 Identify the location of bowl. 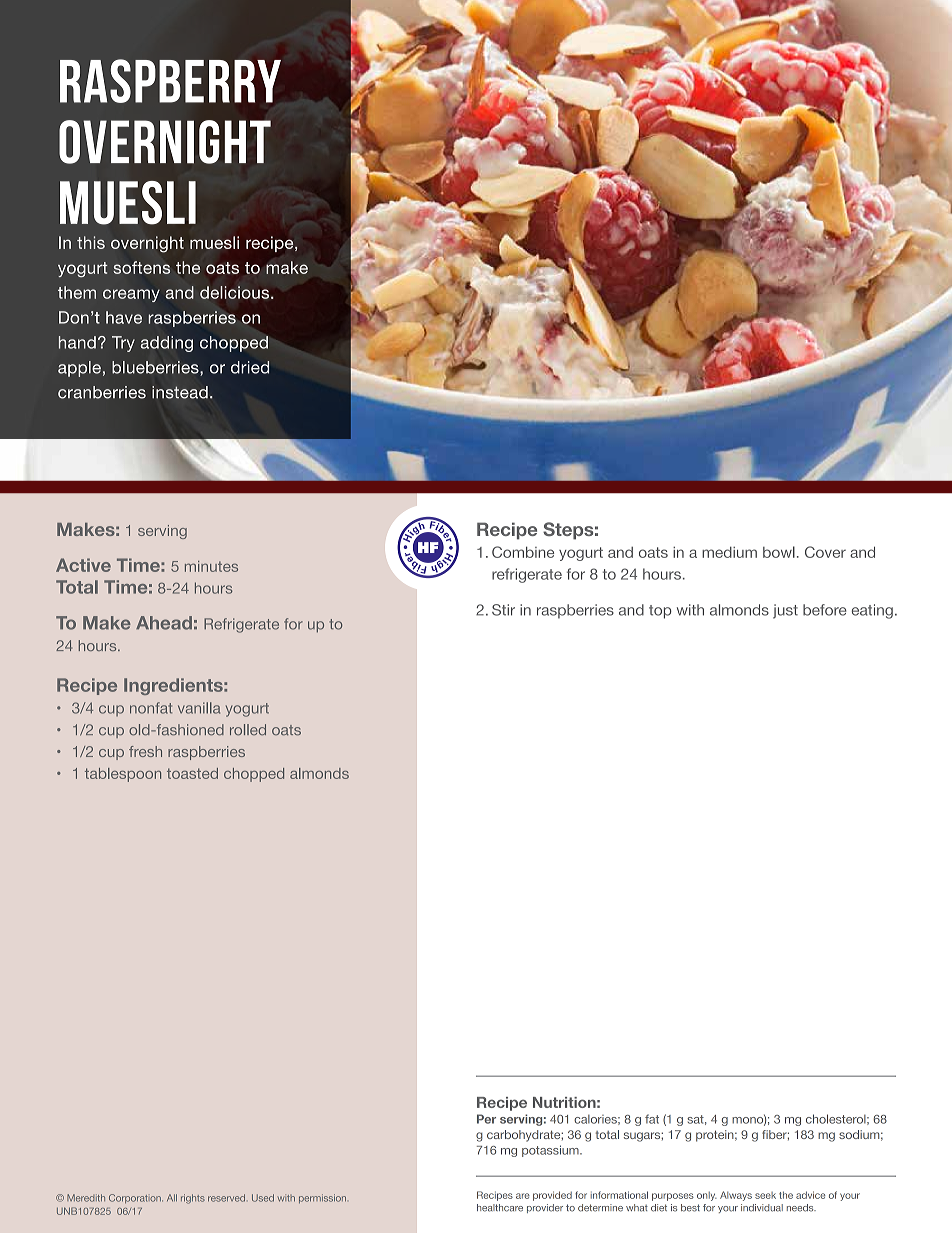
(779, 552).
